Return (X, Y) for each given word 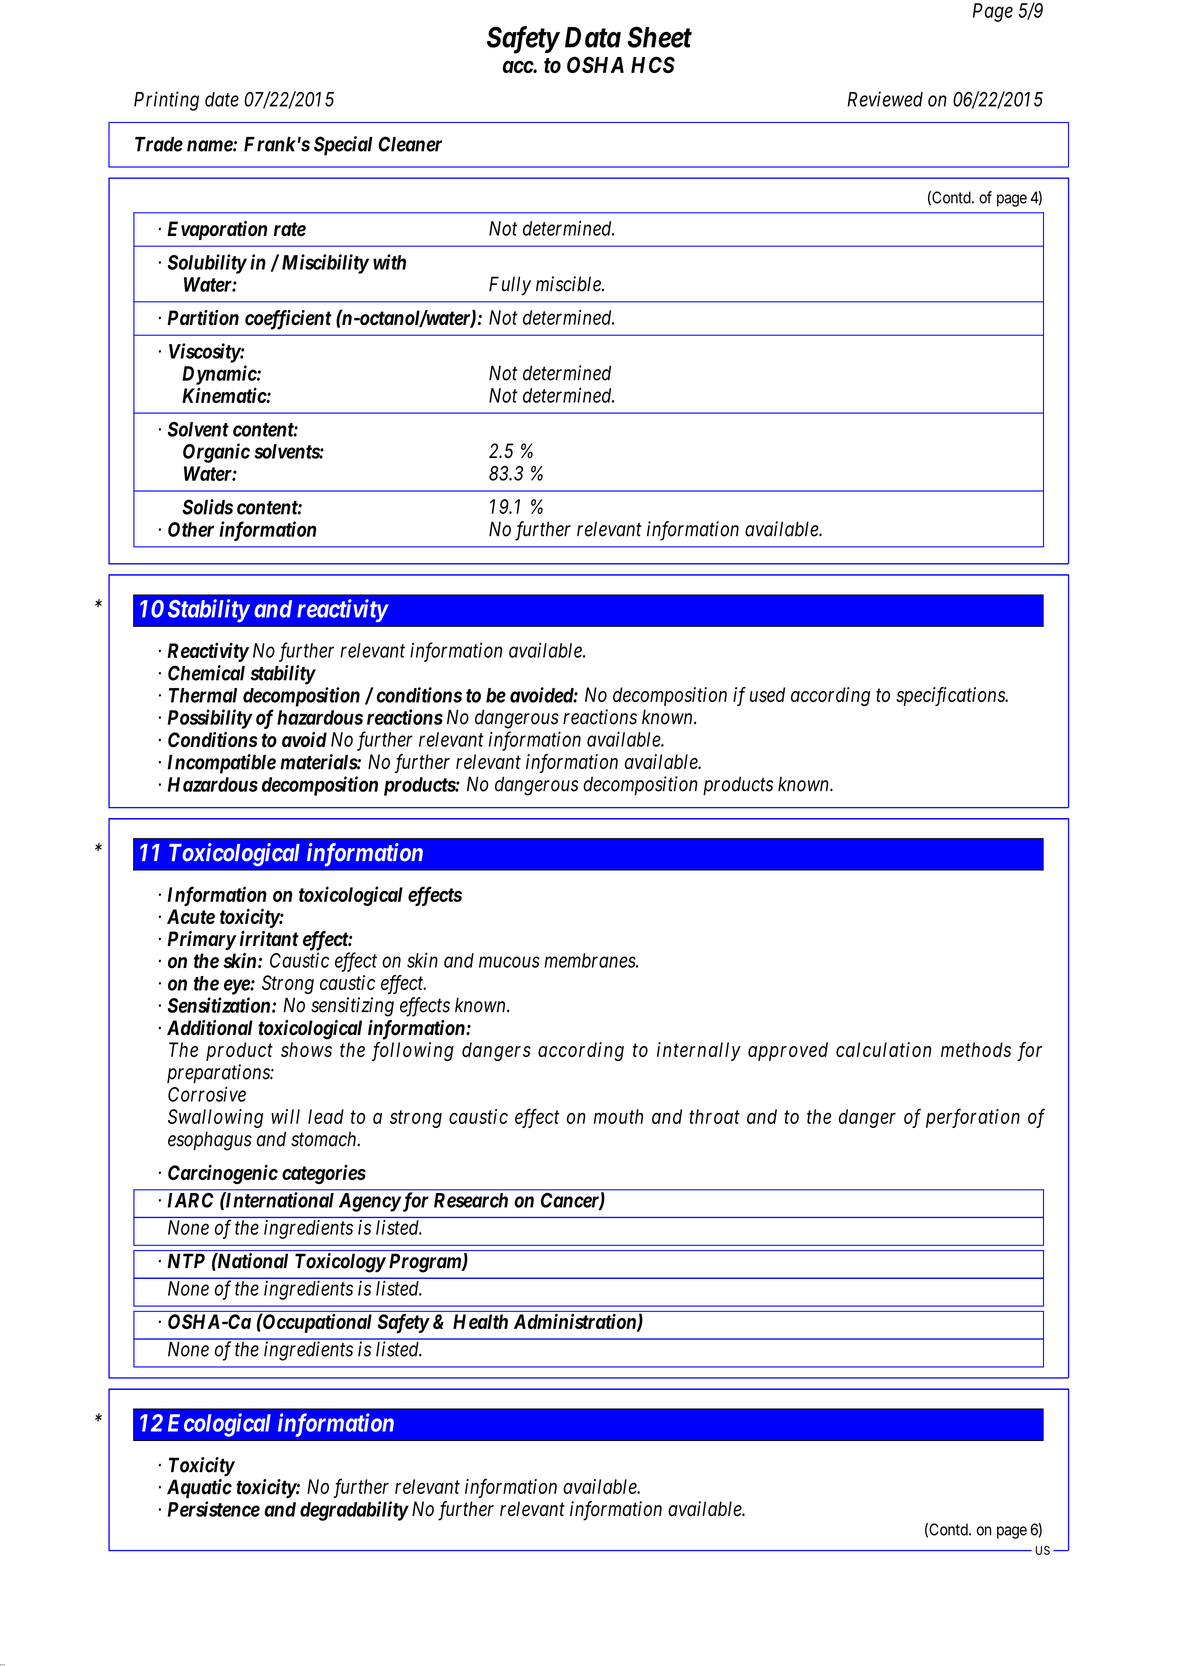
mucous (509, 962)
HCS (653, 64)
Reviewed (885, 99)
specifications (951, 696)
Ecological (219, 1425)
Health (480, 1321)
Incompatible (221, 764)
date (222, 99)
